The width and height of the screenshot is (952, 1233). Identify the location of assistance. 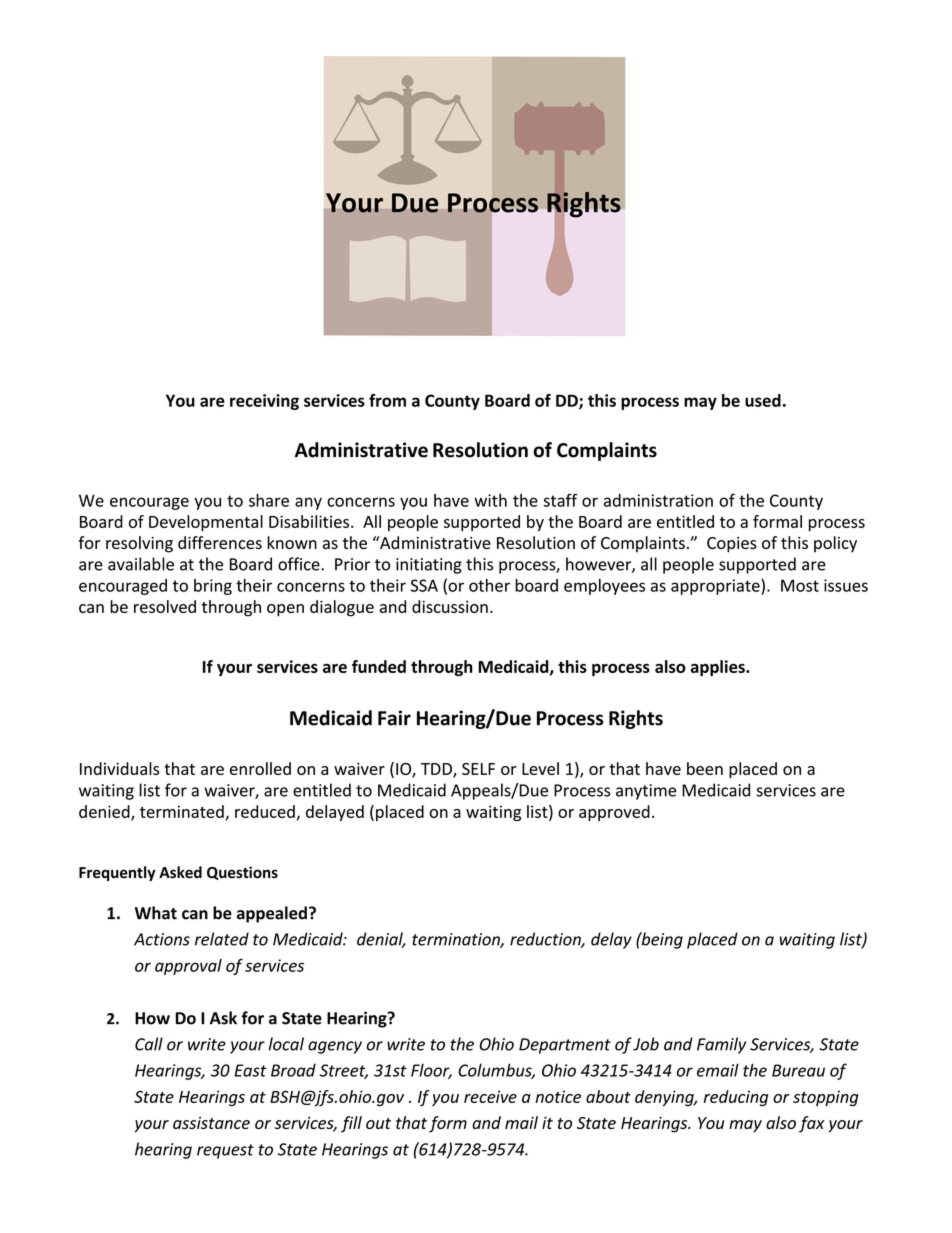
(211, 1123).
